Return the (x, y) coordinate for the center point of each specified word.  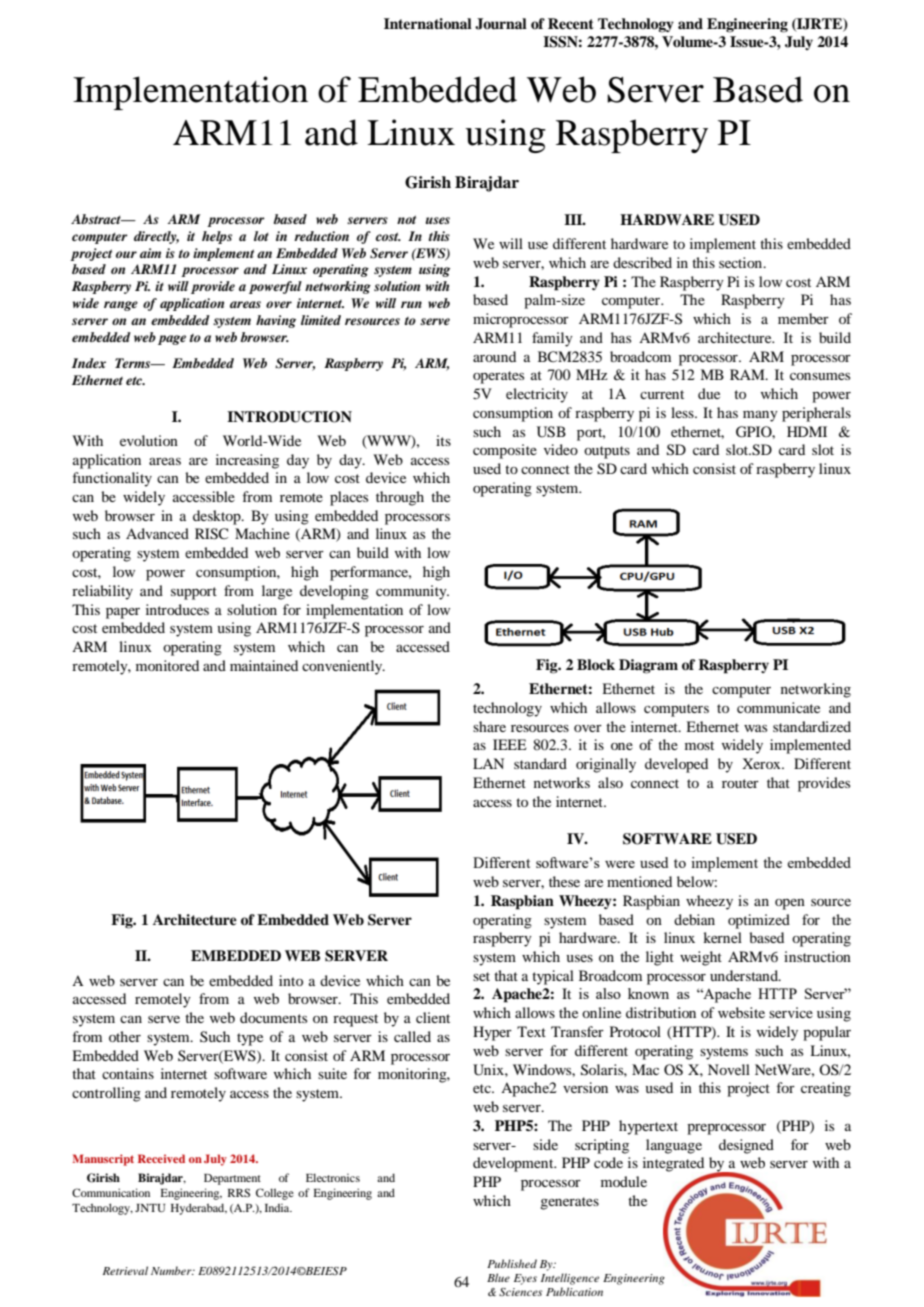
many (760, 416)
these (564, 881)
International (428, 24)
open (790, 904)
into (291, 980)
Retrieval (125, 1270)
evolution (149, 440)
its (443, 440)
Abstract (97, 219)
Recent (571, 23)
